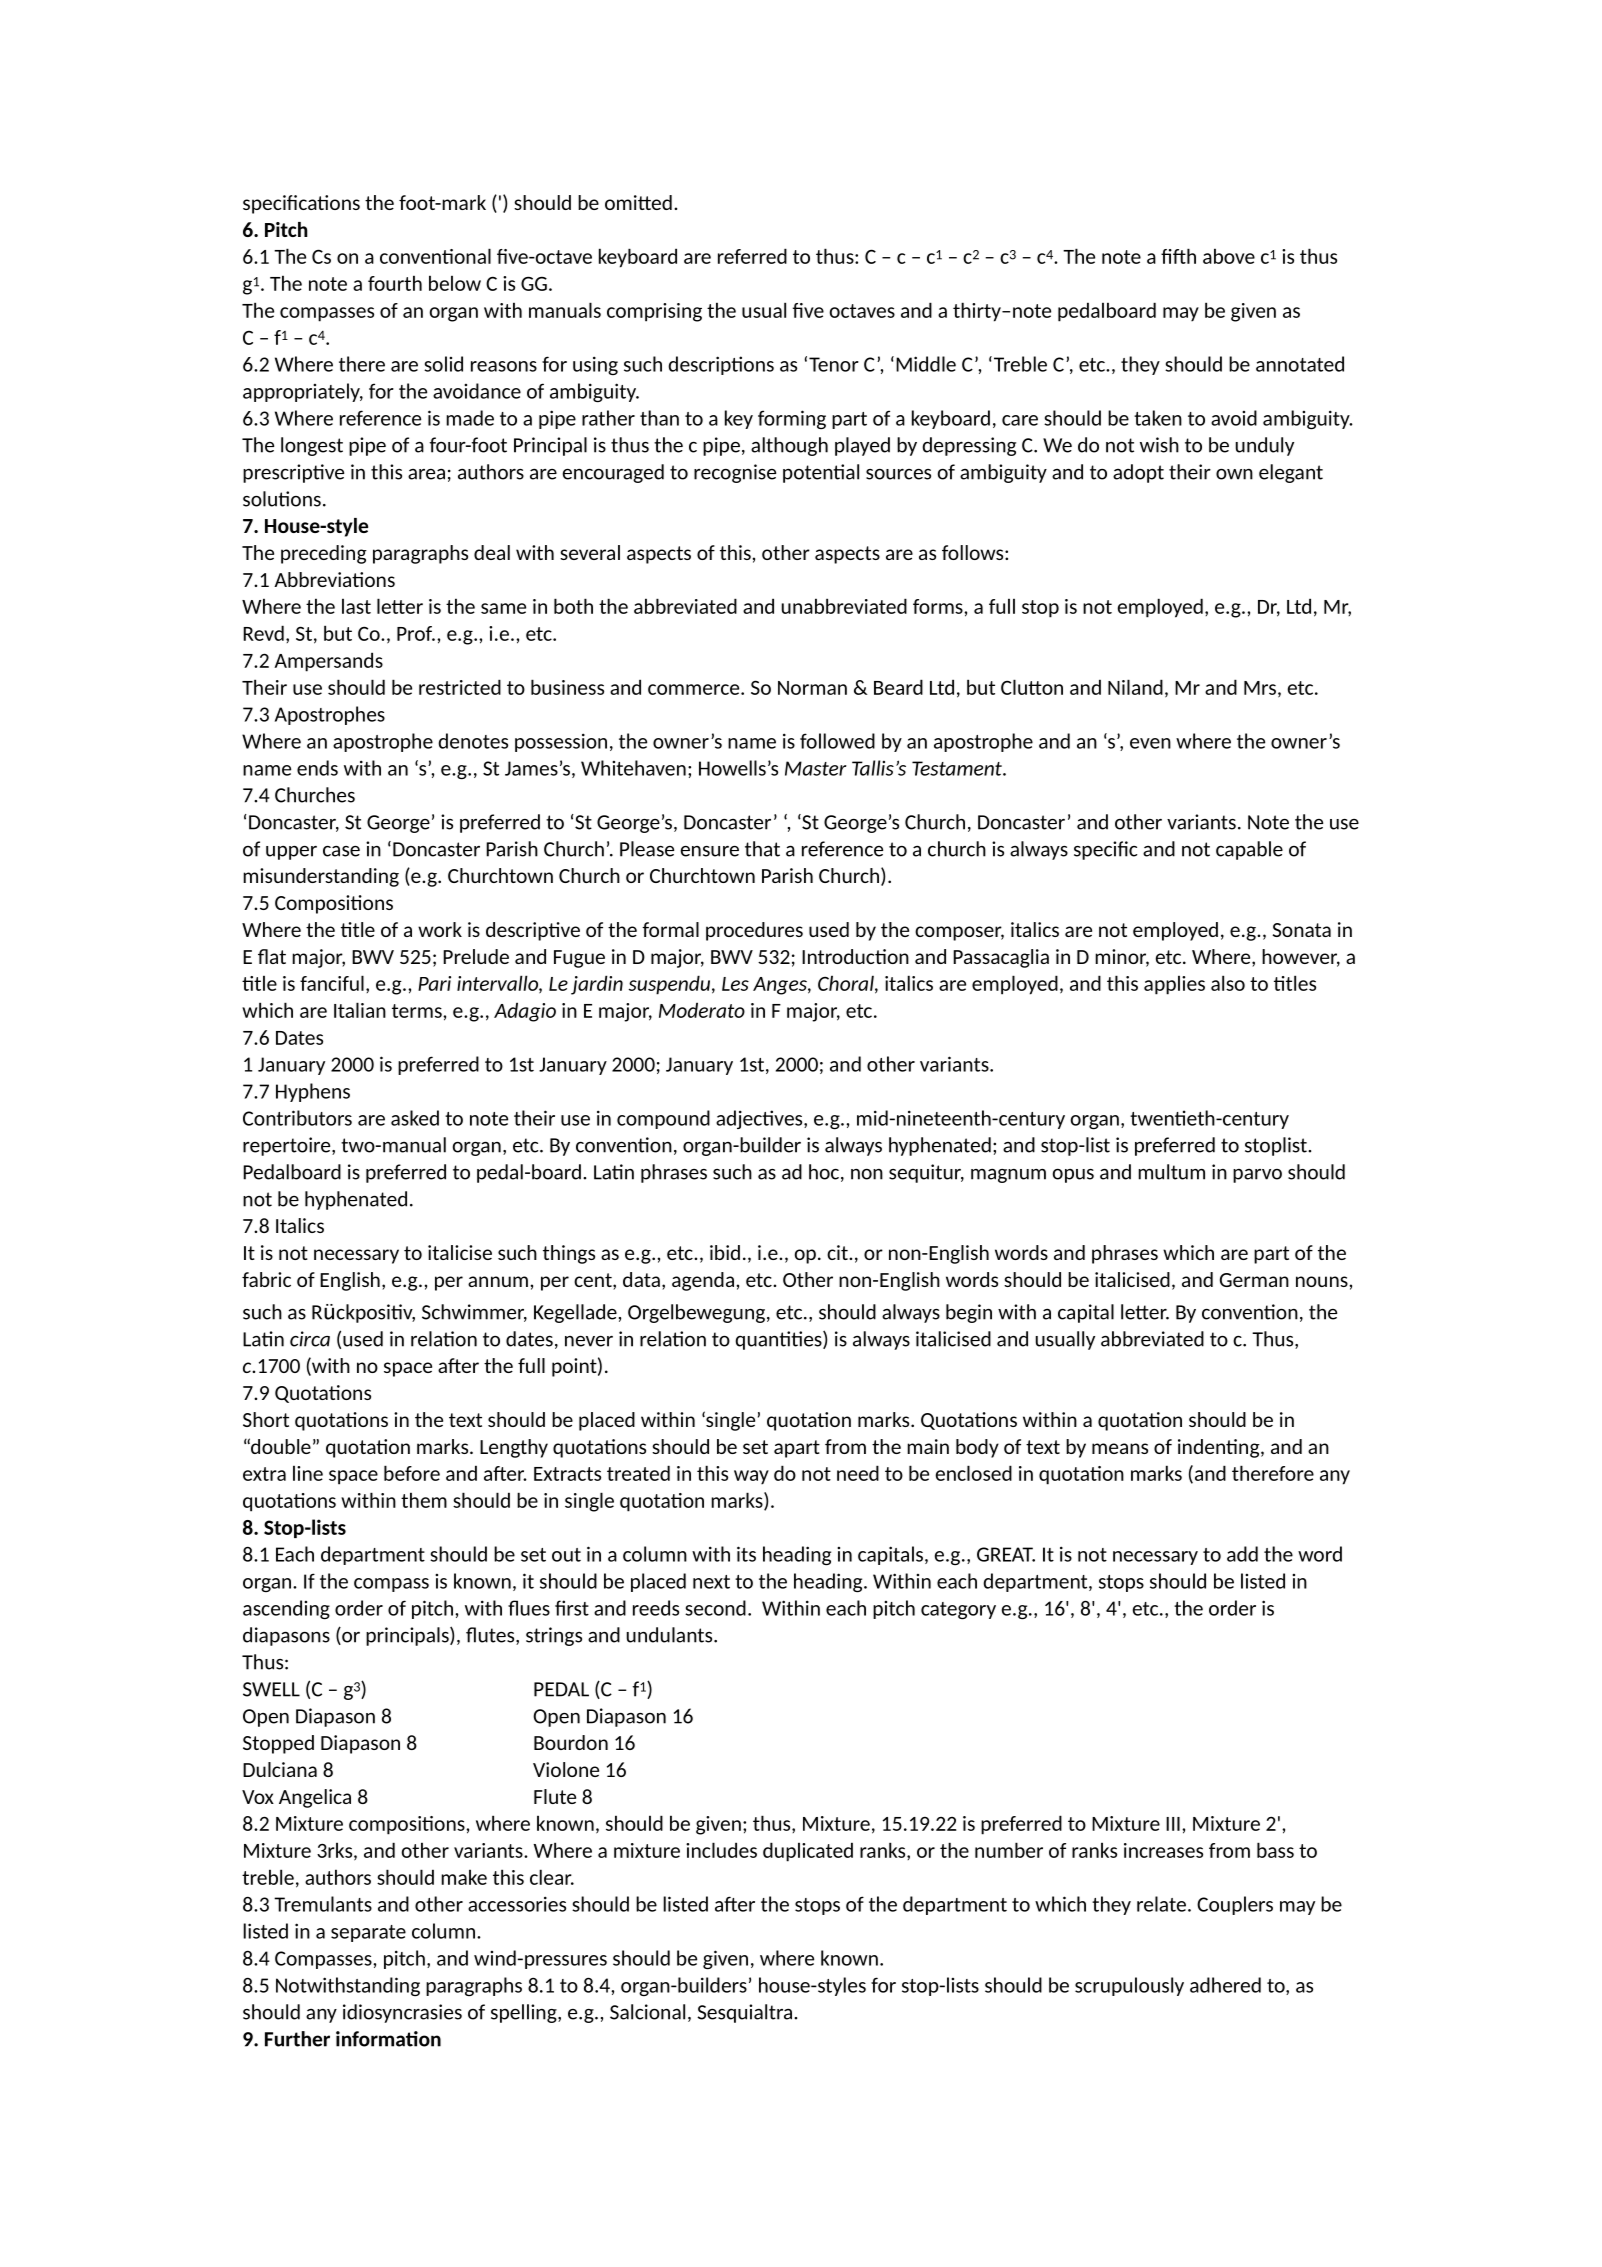 This screenshot has width=1602, height=2267. What do you see at coordinates (402, 2013) in the screenshot?
I see `idiosyncrasies` at bounding box center [402, 2013].
